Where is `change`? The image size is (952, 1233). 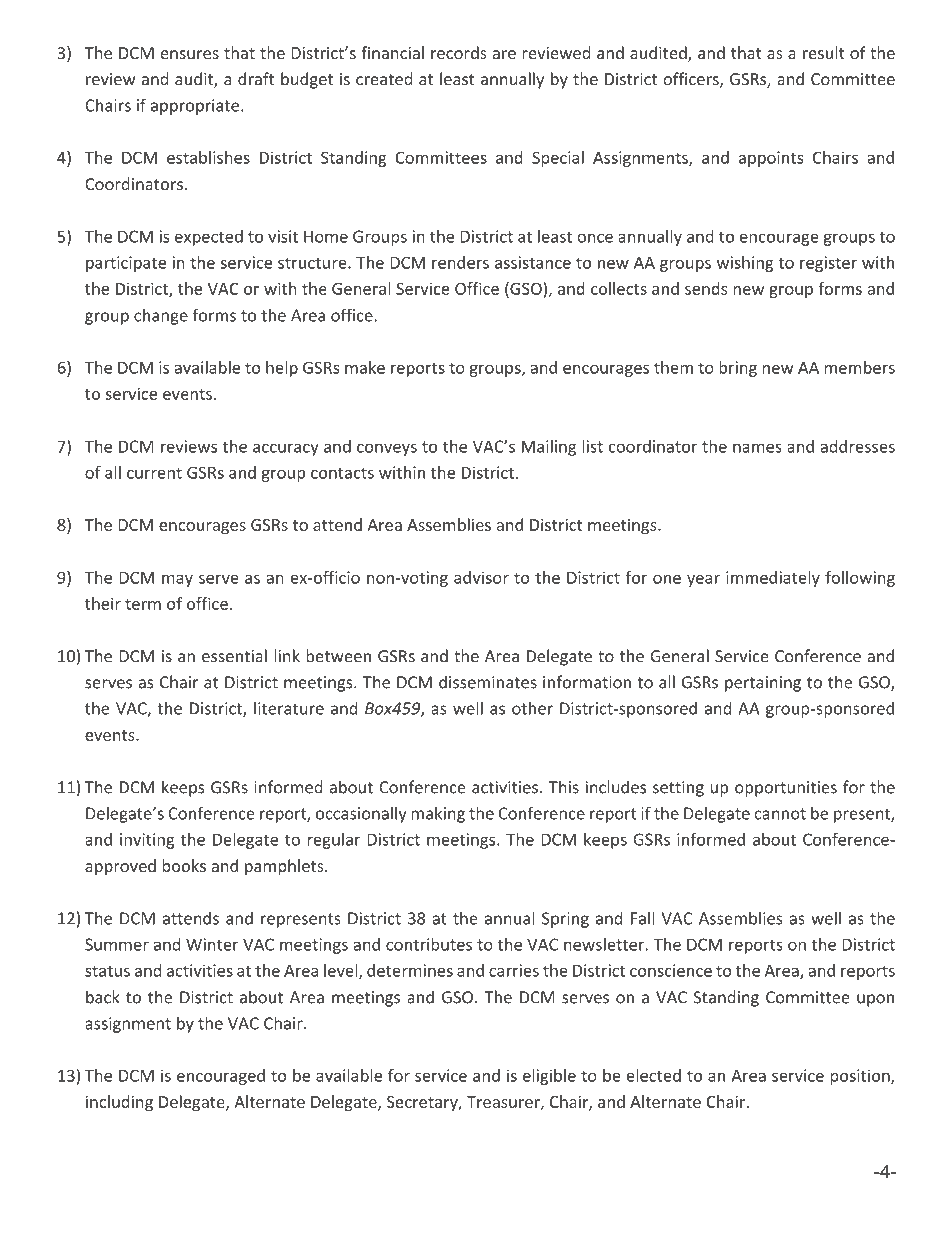
change is located at coordinates (161, 316).
